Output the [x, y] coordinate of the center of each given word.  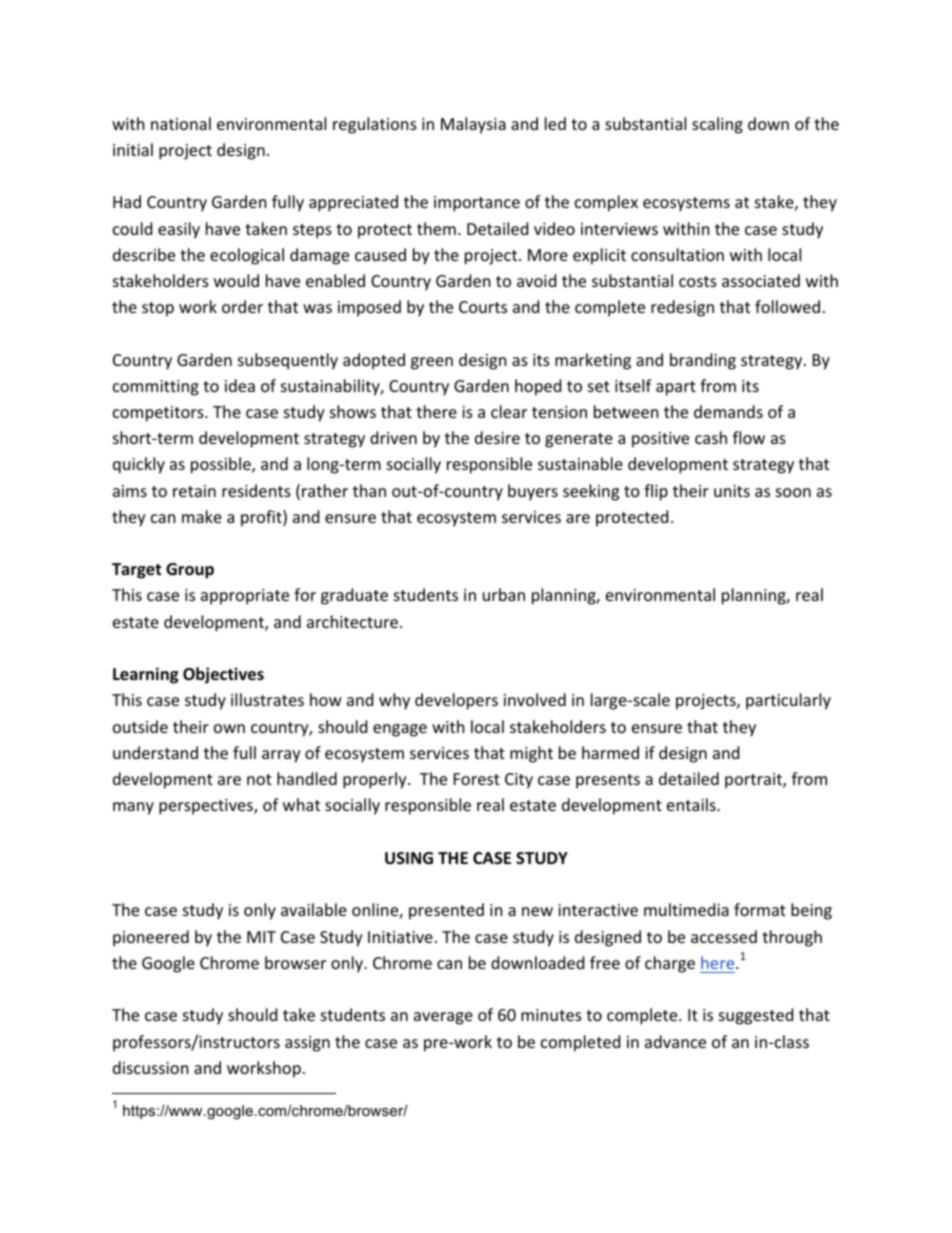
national [181, 123]
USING [409, 858]
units [732, 491]
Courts [483, 307]
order [242, 306]
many [133, 808]
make [202, 516]
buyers [533, 492]
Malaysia [473, 125]
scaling [717, 125]
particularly [788, 701]
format [760, 909]
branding [703, 361]
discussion [151, 1067]
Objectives [223, 675]
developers [456, 701]
